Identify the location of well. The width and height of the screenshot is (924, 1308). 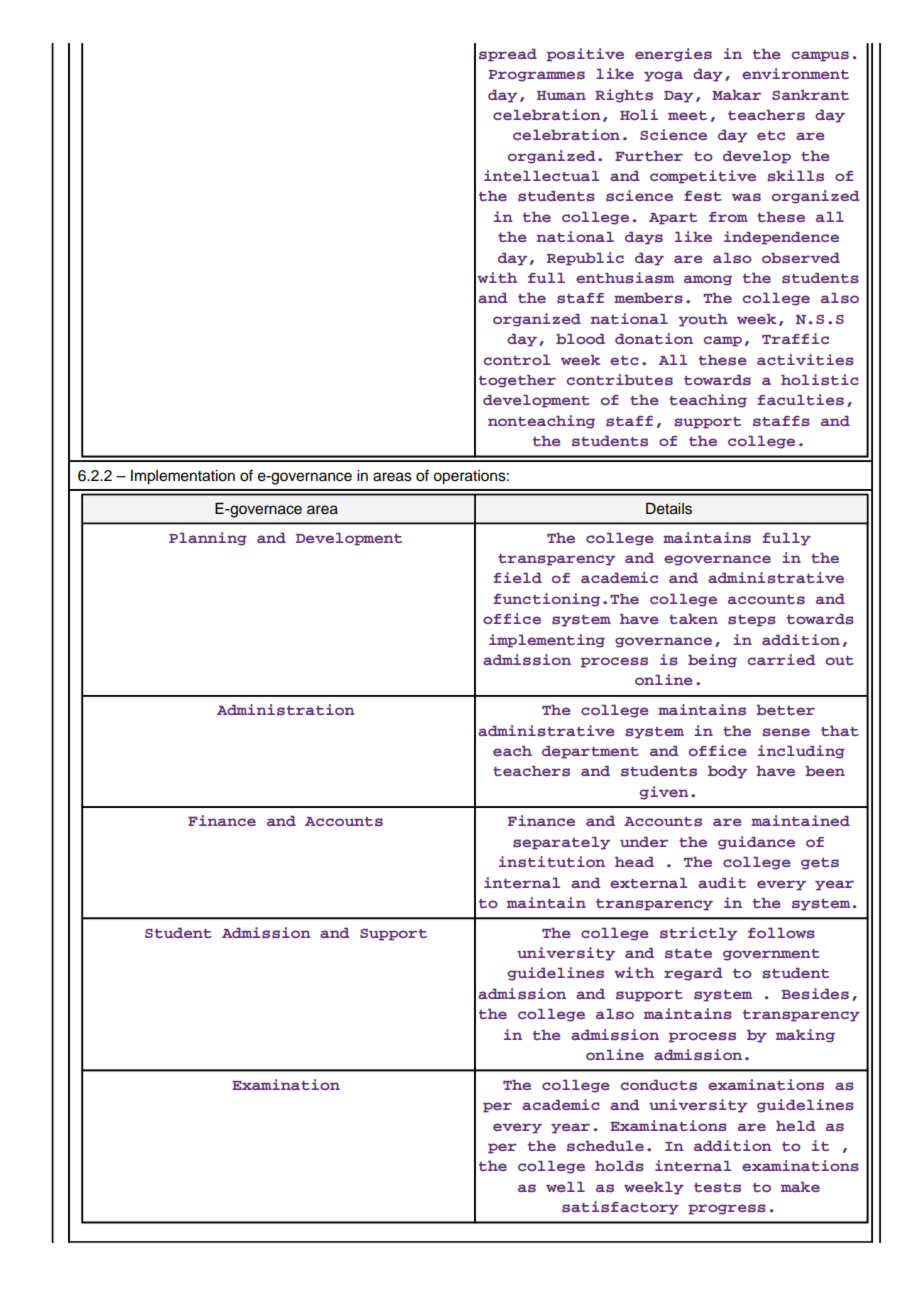
(565, 1187).
